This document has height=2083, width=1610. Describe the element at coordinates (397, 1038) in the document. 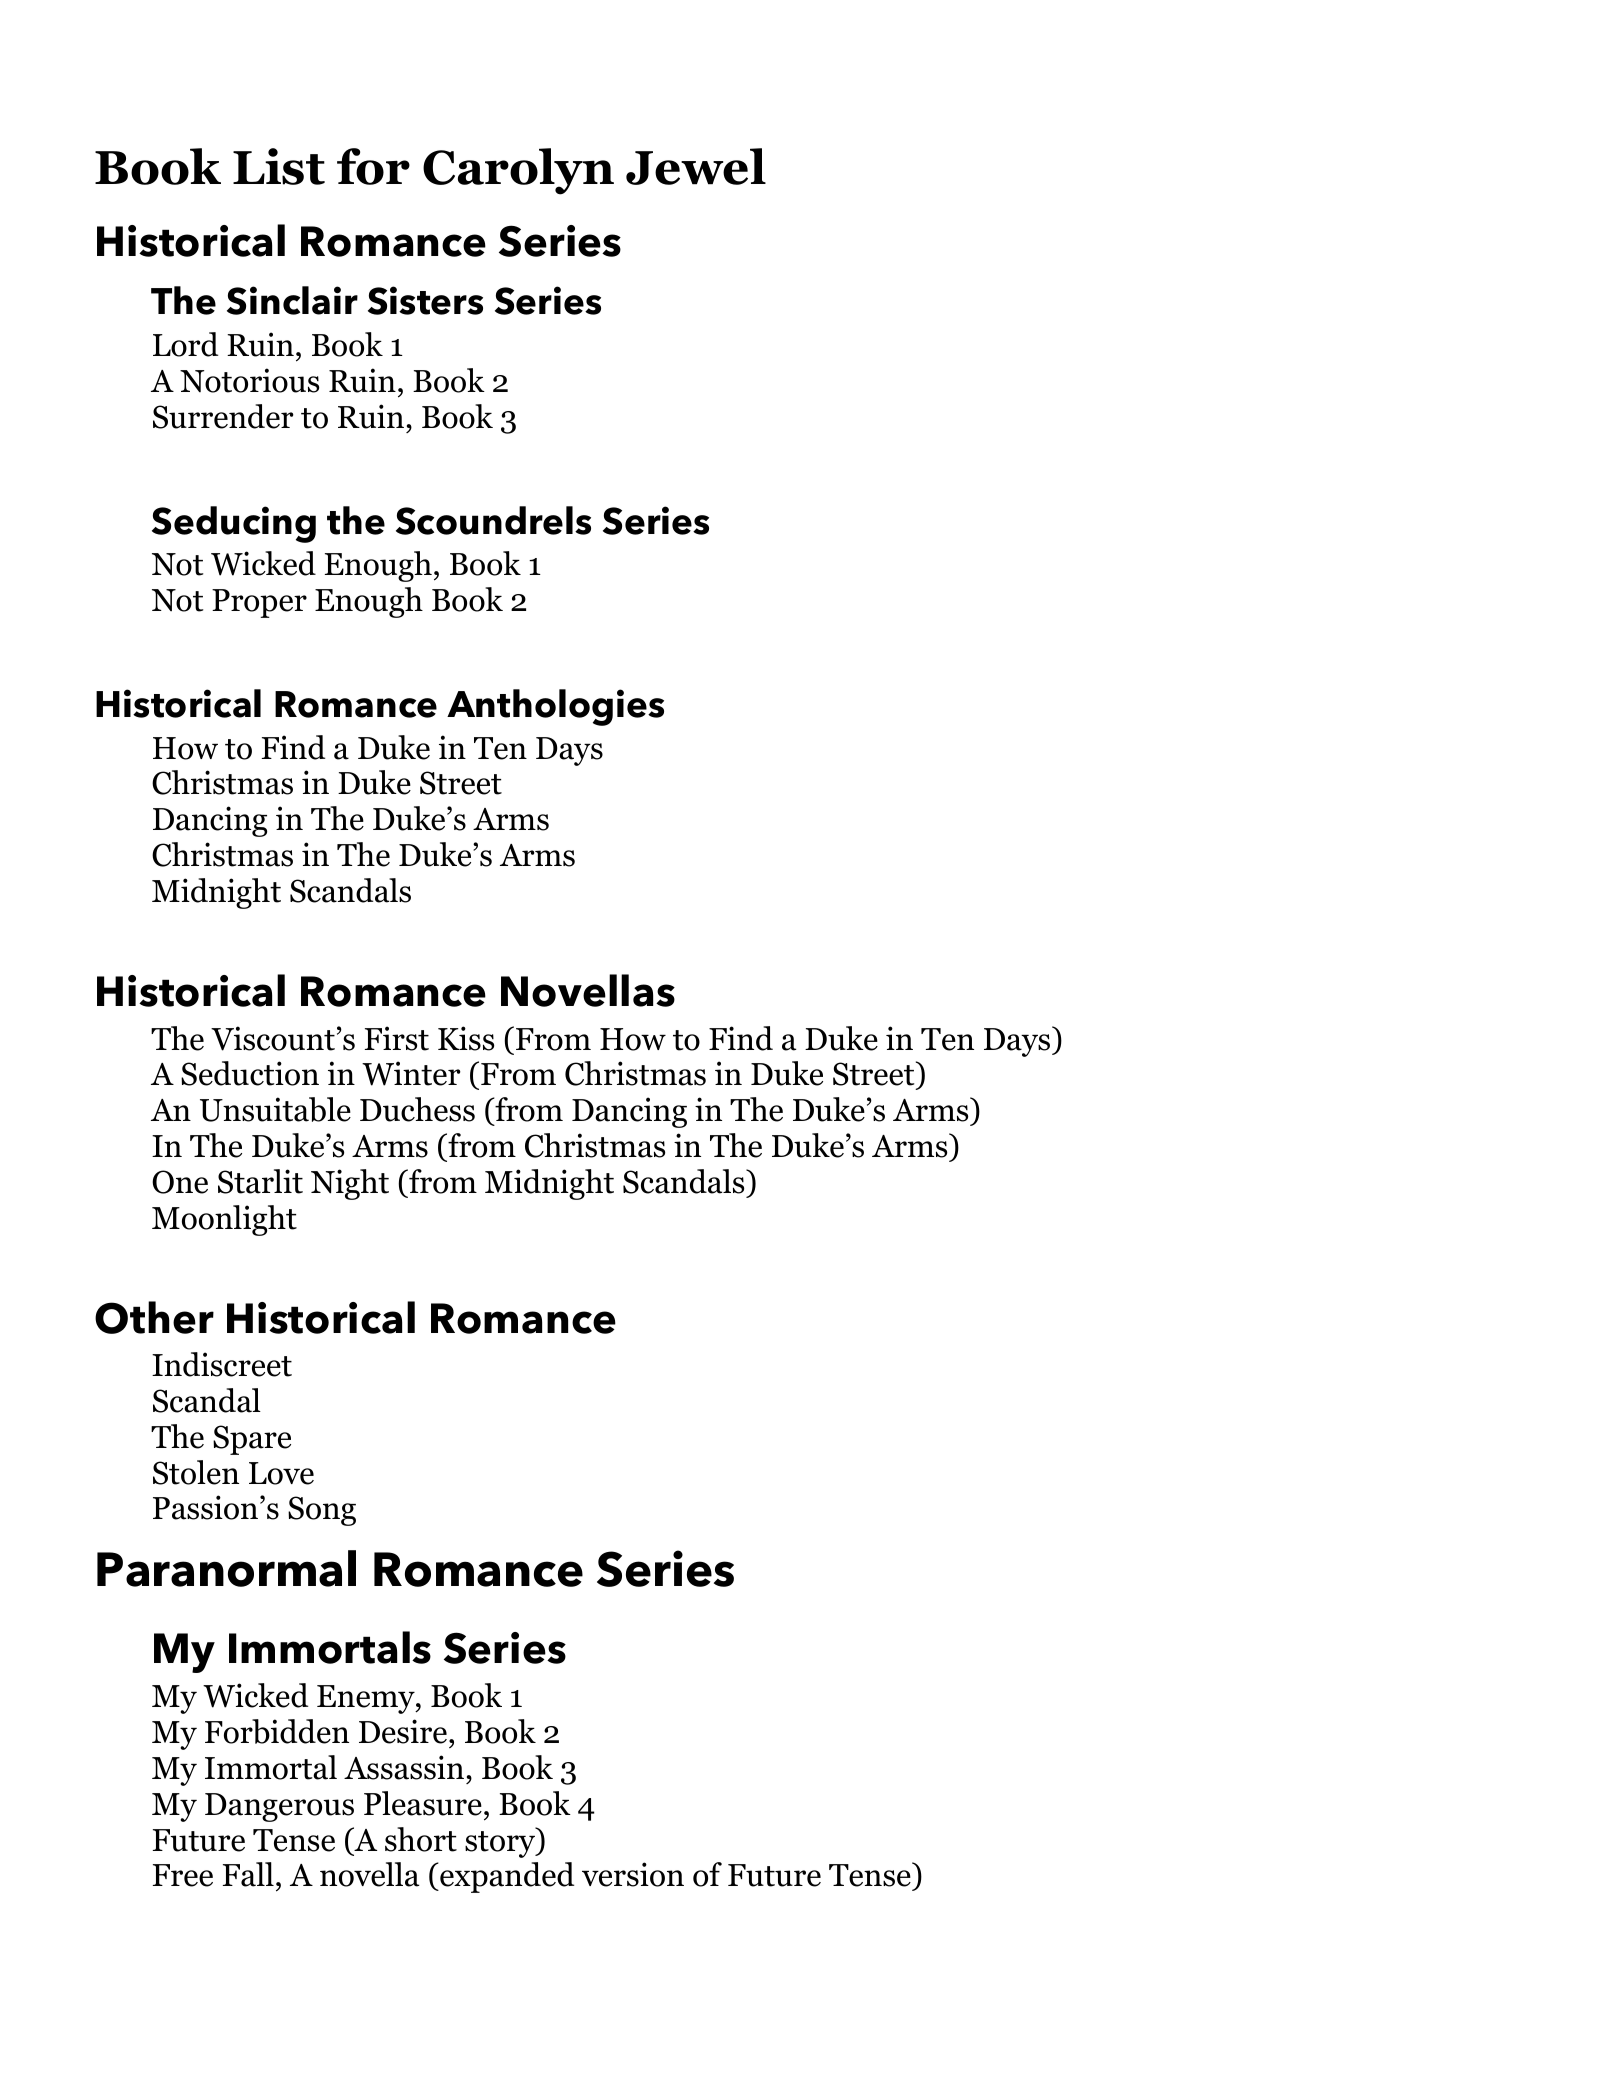

I see `First` at that location.
